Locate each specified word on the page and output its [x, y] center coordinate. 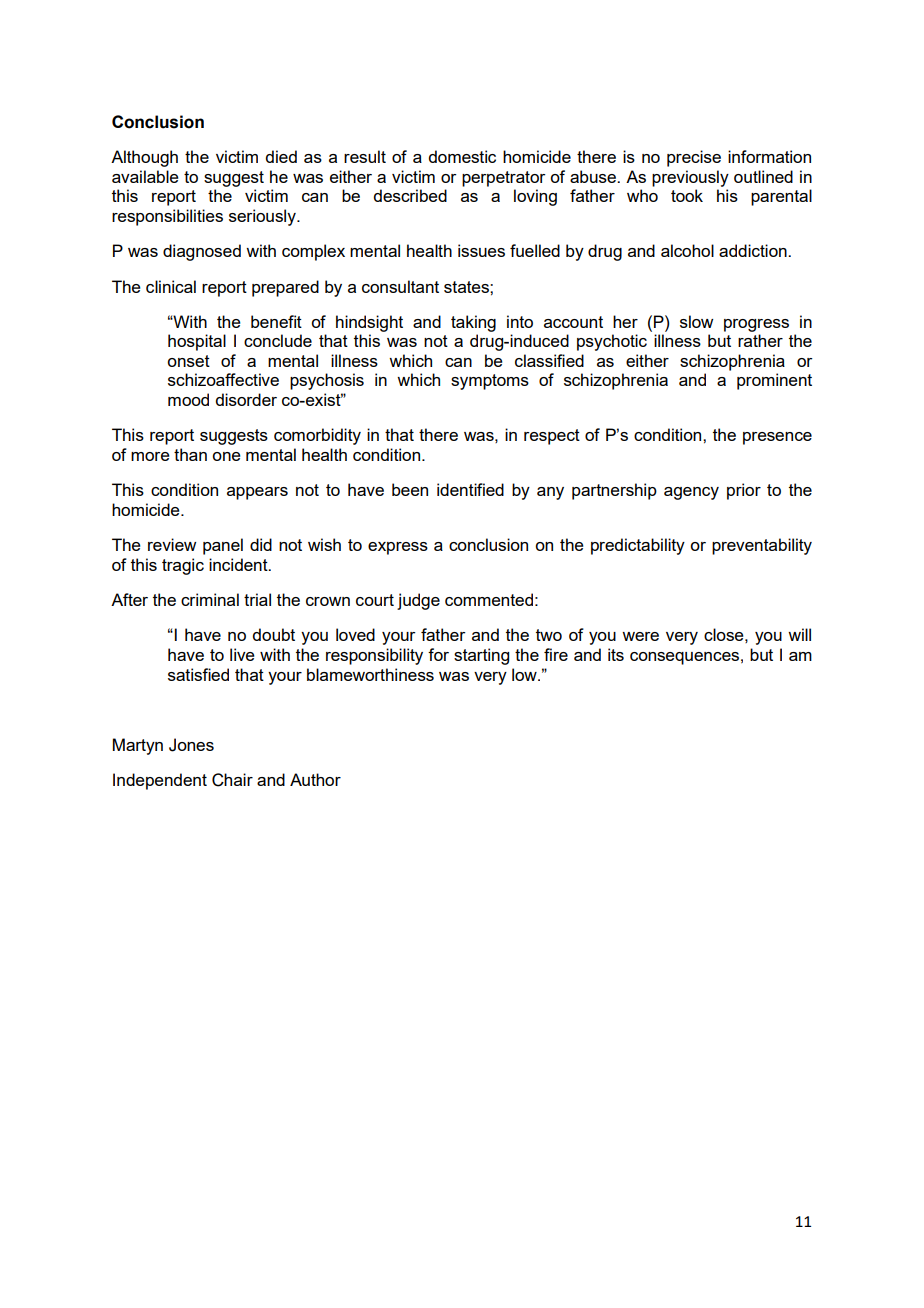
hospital [197, 342]
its [616, 654]
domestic [462, 156]
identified [470, 489]
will [799, 634]
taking [473, 323]
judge [418, 601]
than [190, 454]
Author [315, 779]
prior [744, 491]
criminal [210, 599]
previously [690, 178]
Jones [191, 745]
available [145, 176]
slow [696, 321]
